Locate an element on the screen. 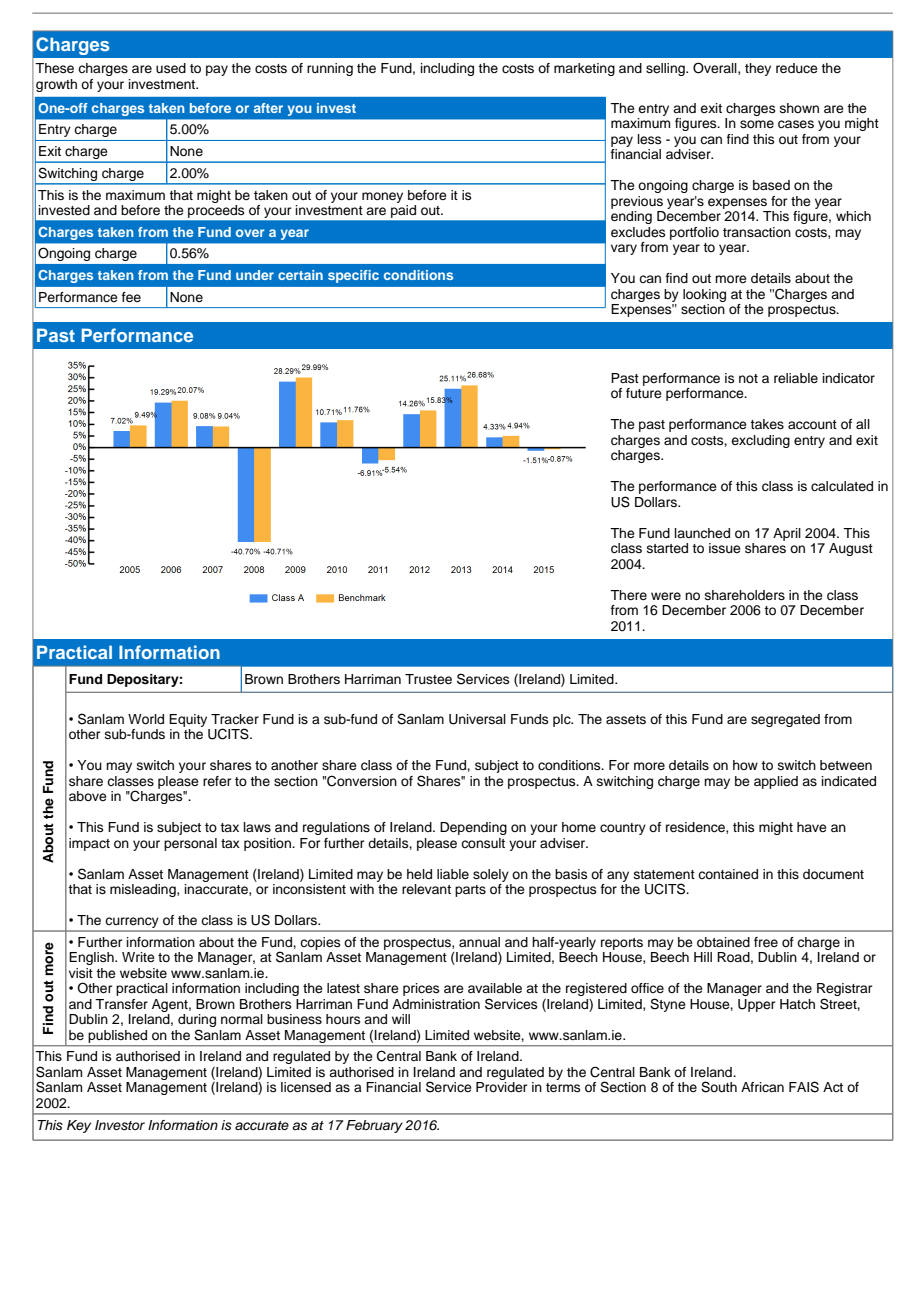 Image resolution: width=924 pixels, height=1304 pixels. Key is located at coordinates (79, 1126).
